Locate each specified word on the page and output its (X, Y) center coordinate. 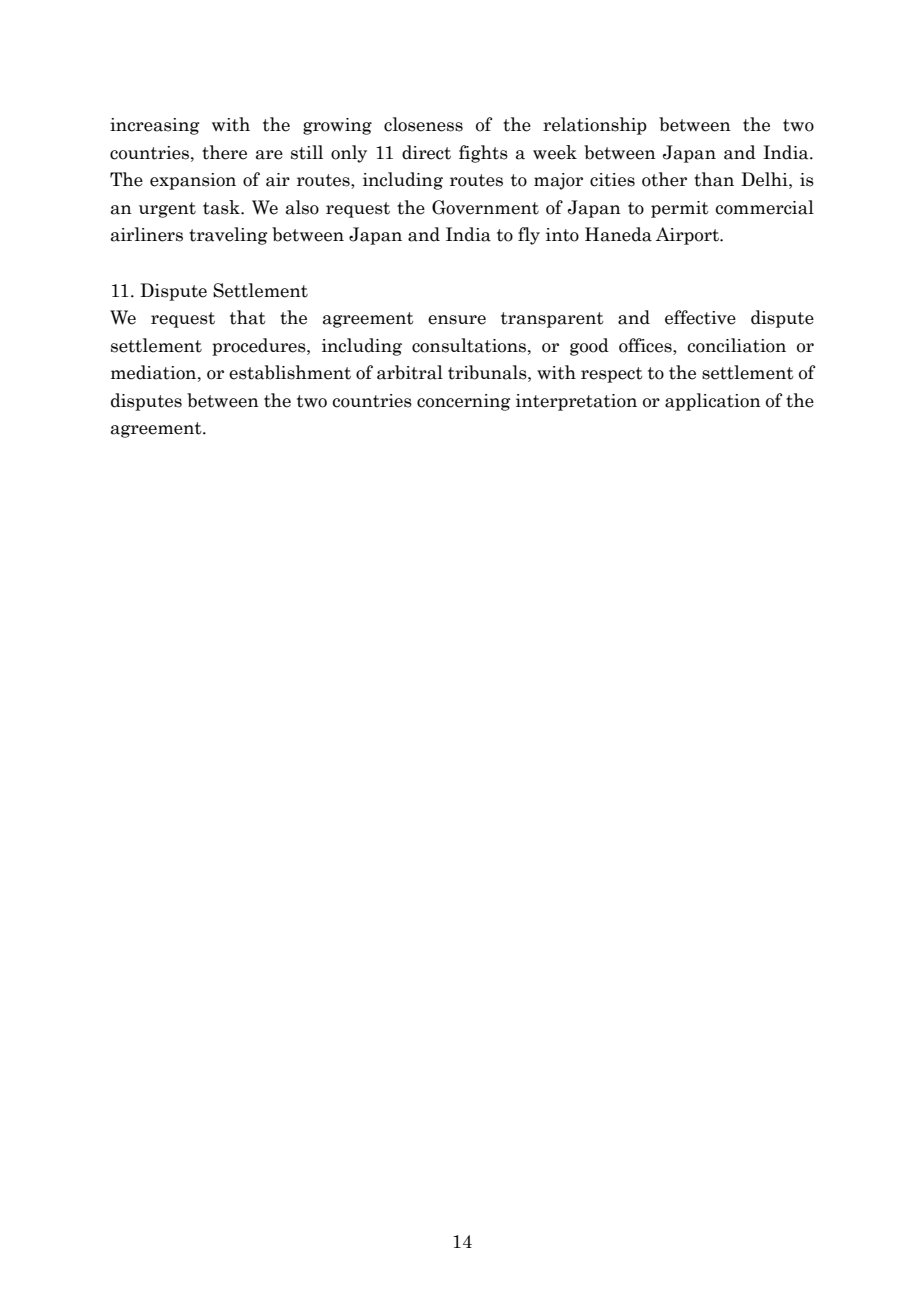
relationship (595, 126)
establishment (290, 372)
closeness (423, 124)
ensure (457, 320)
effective (700, 317)
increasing (155, 126)
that (248, 317)
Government (485, 207)
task (222, 207)
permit (680, 209)
